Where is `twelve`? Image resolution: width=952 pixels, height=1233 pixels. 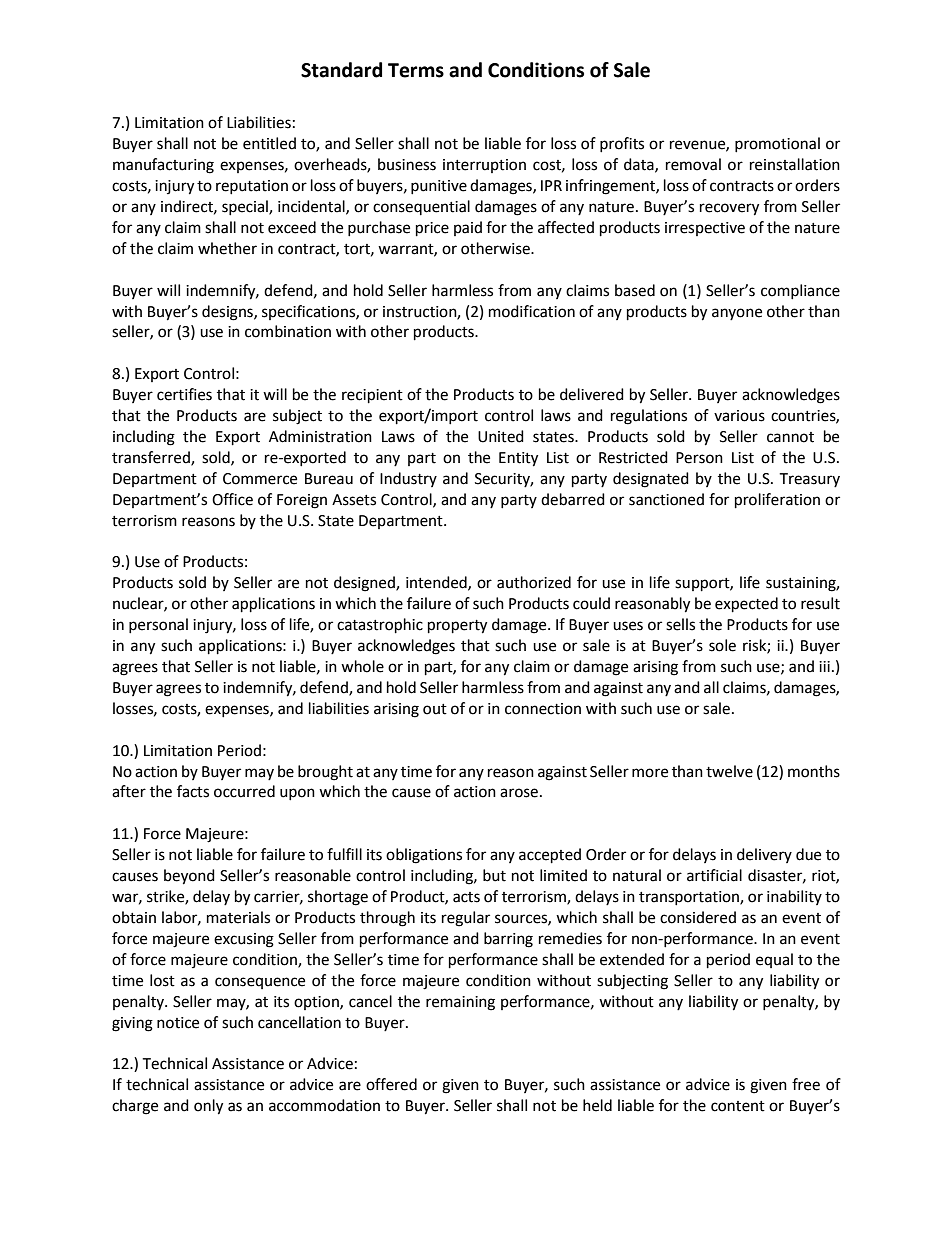
twelve is located at coordinates (729, 771).
